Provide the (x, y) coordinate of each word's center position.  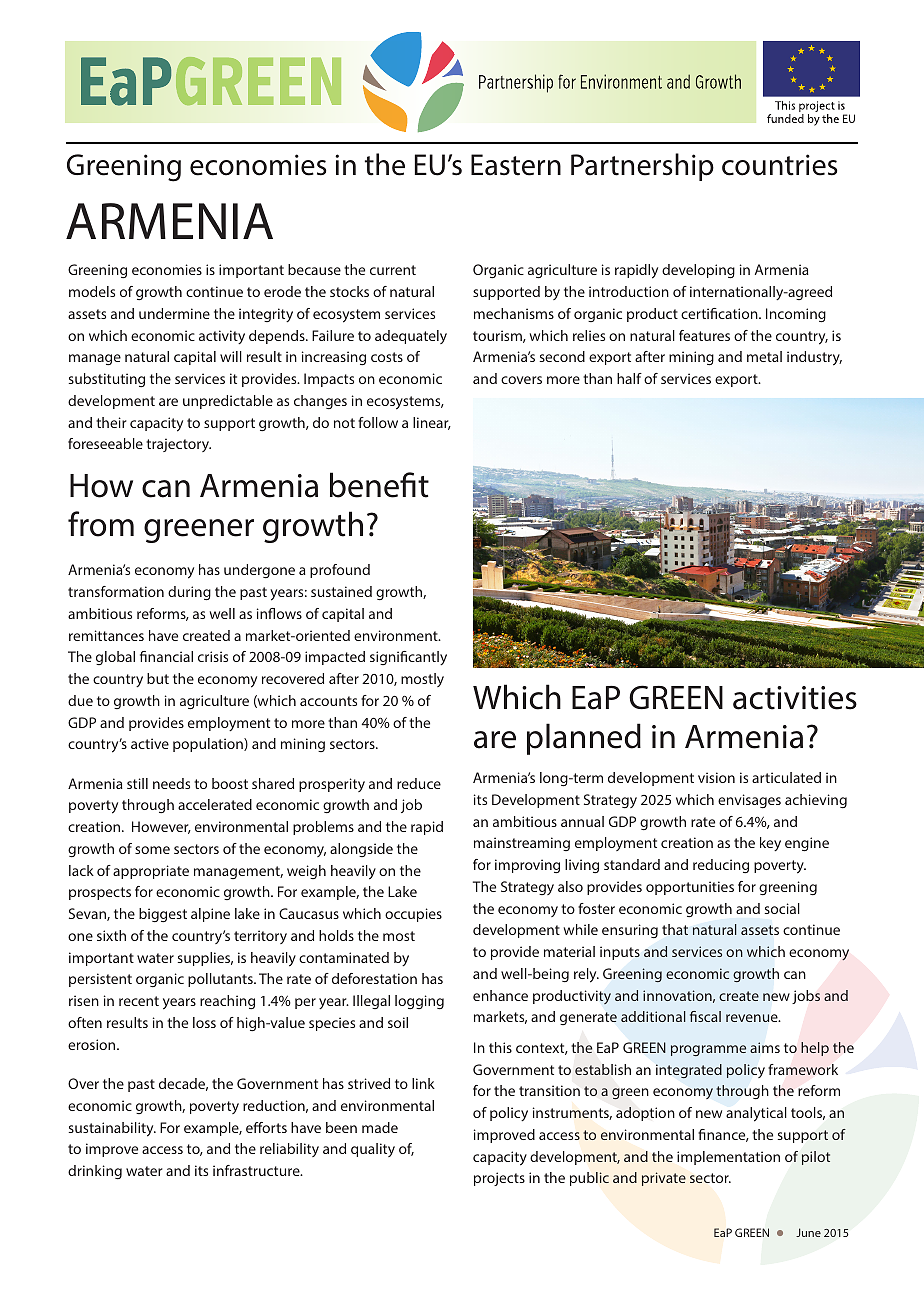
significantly (408, 658)
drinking (95, 1172)
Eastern (516, 165)
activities (795, 698)
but (158, 678)
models (92, 291)
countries (779, 165)
